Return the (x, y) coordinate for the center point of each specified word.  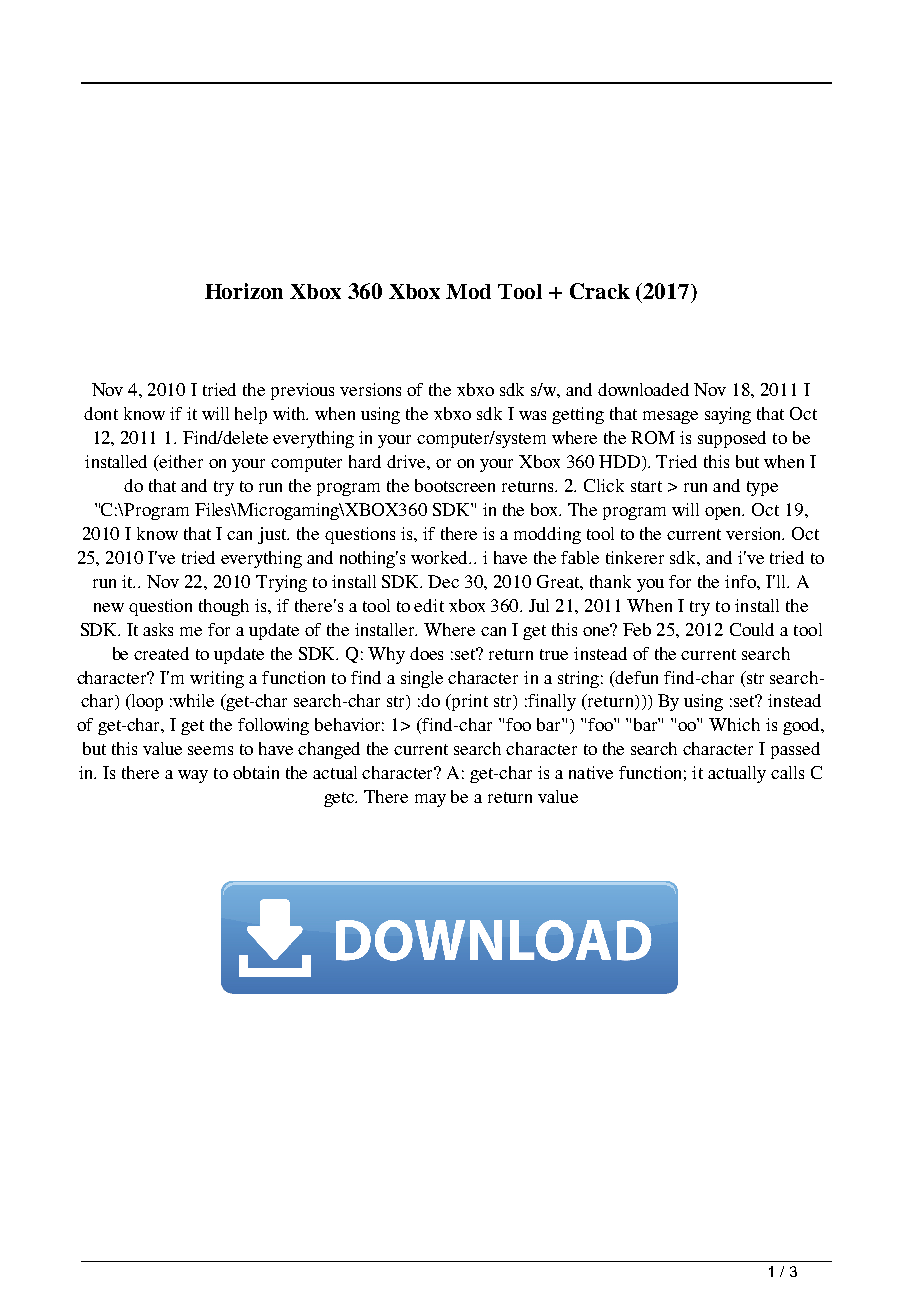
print (468, 702)
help (251, 415)
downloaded (643, 389)
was (532, 415)
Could (752, 629)
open (724, 513)
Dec (443, 581)
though (224, 607)
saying (728, 415)
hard (365, 461)
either (180, 461)
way (193, 776)
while (193, 700)
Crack (600, 291)
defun (636, 677)
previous (302, 391)
